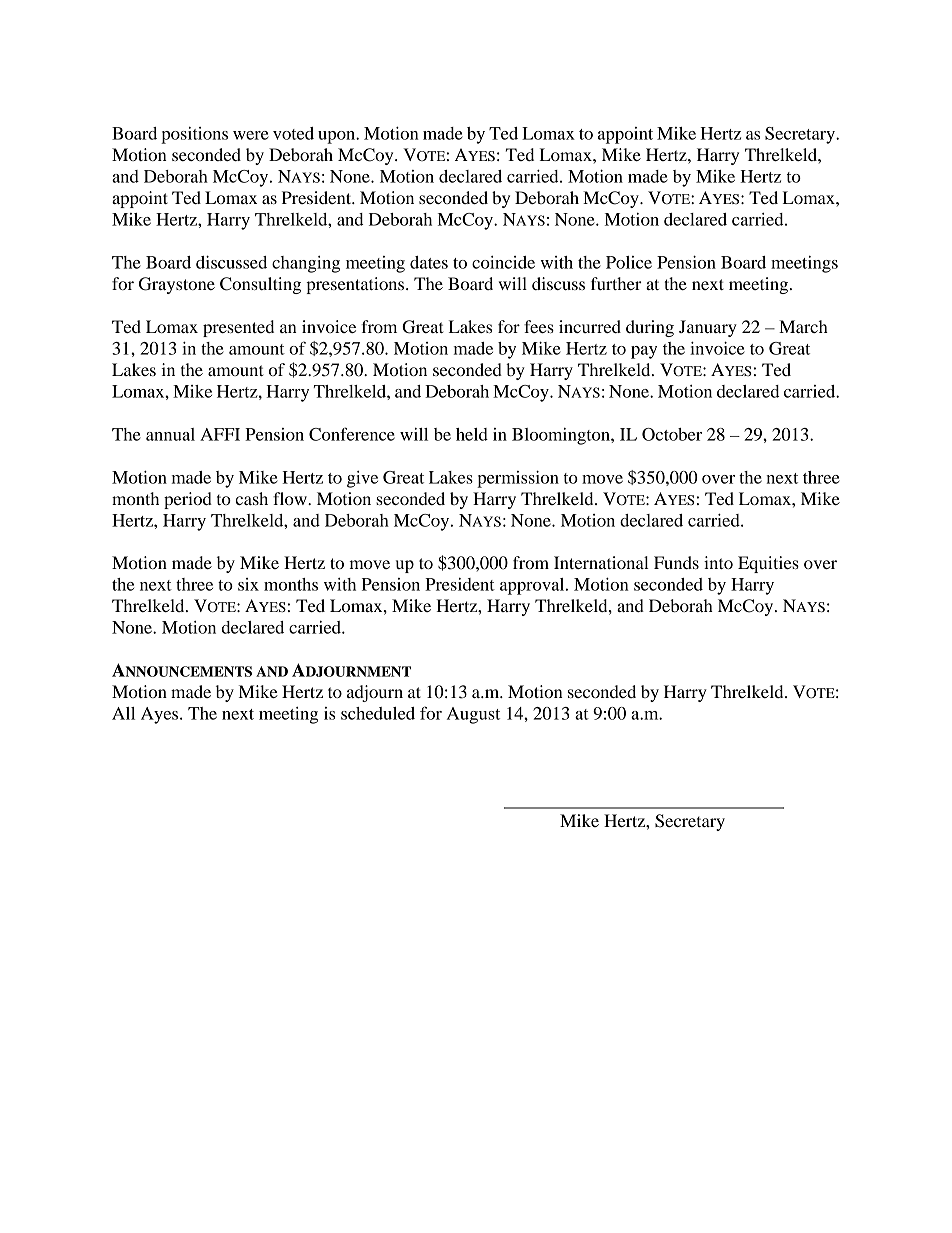 This screenshot has width=952, height=1233. What do you see at coordinates (518, 479) in the screenshot?
I see `permission` at bounding box center [518, 479].
